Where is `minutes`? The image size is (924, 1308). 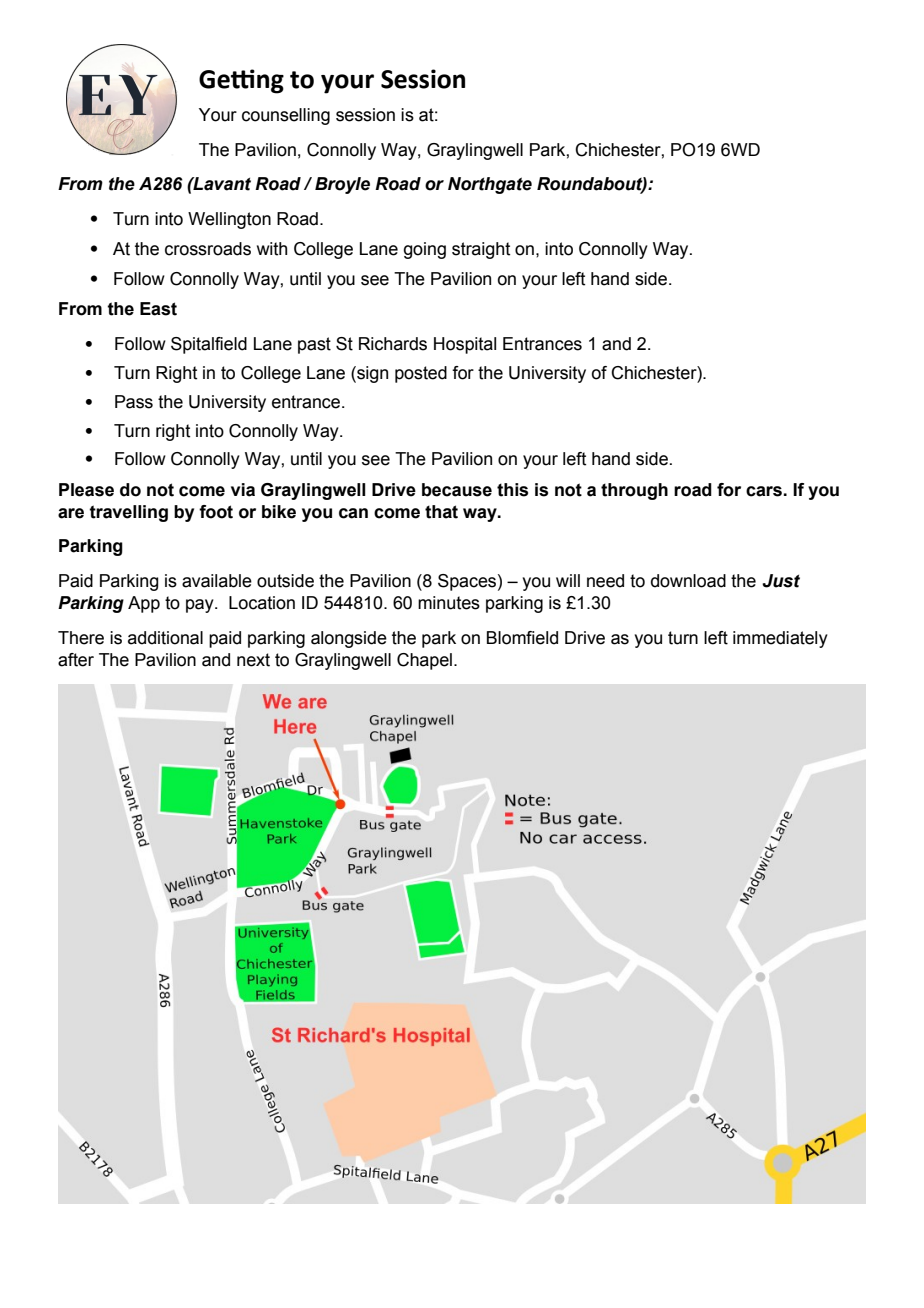
minutes is located at coordinates (449, 603).
